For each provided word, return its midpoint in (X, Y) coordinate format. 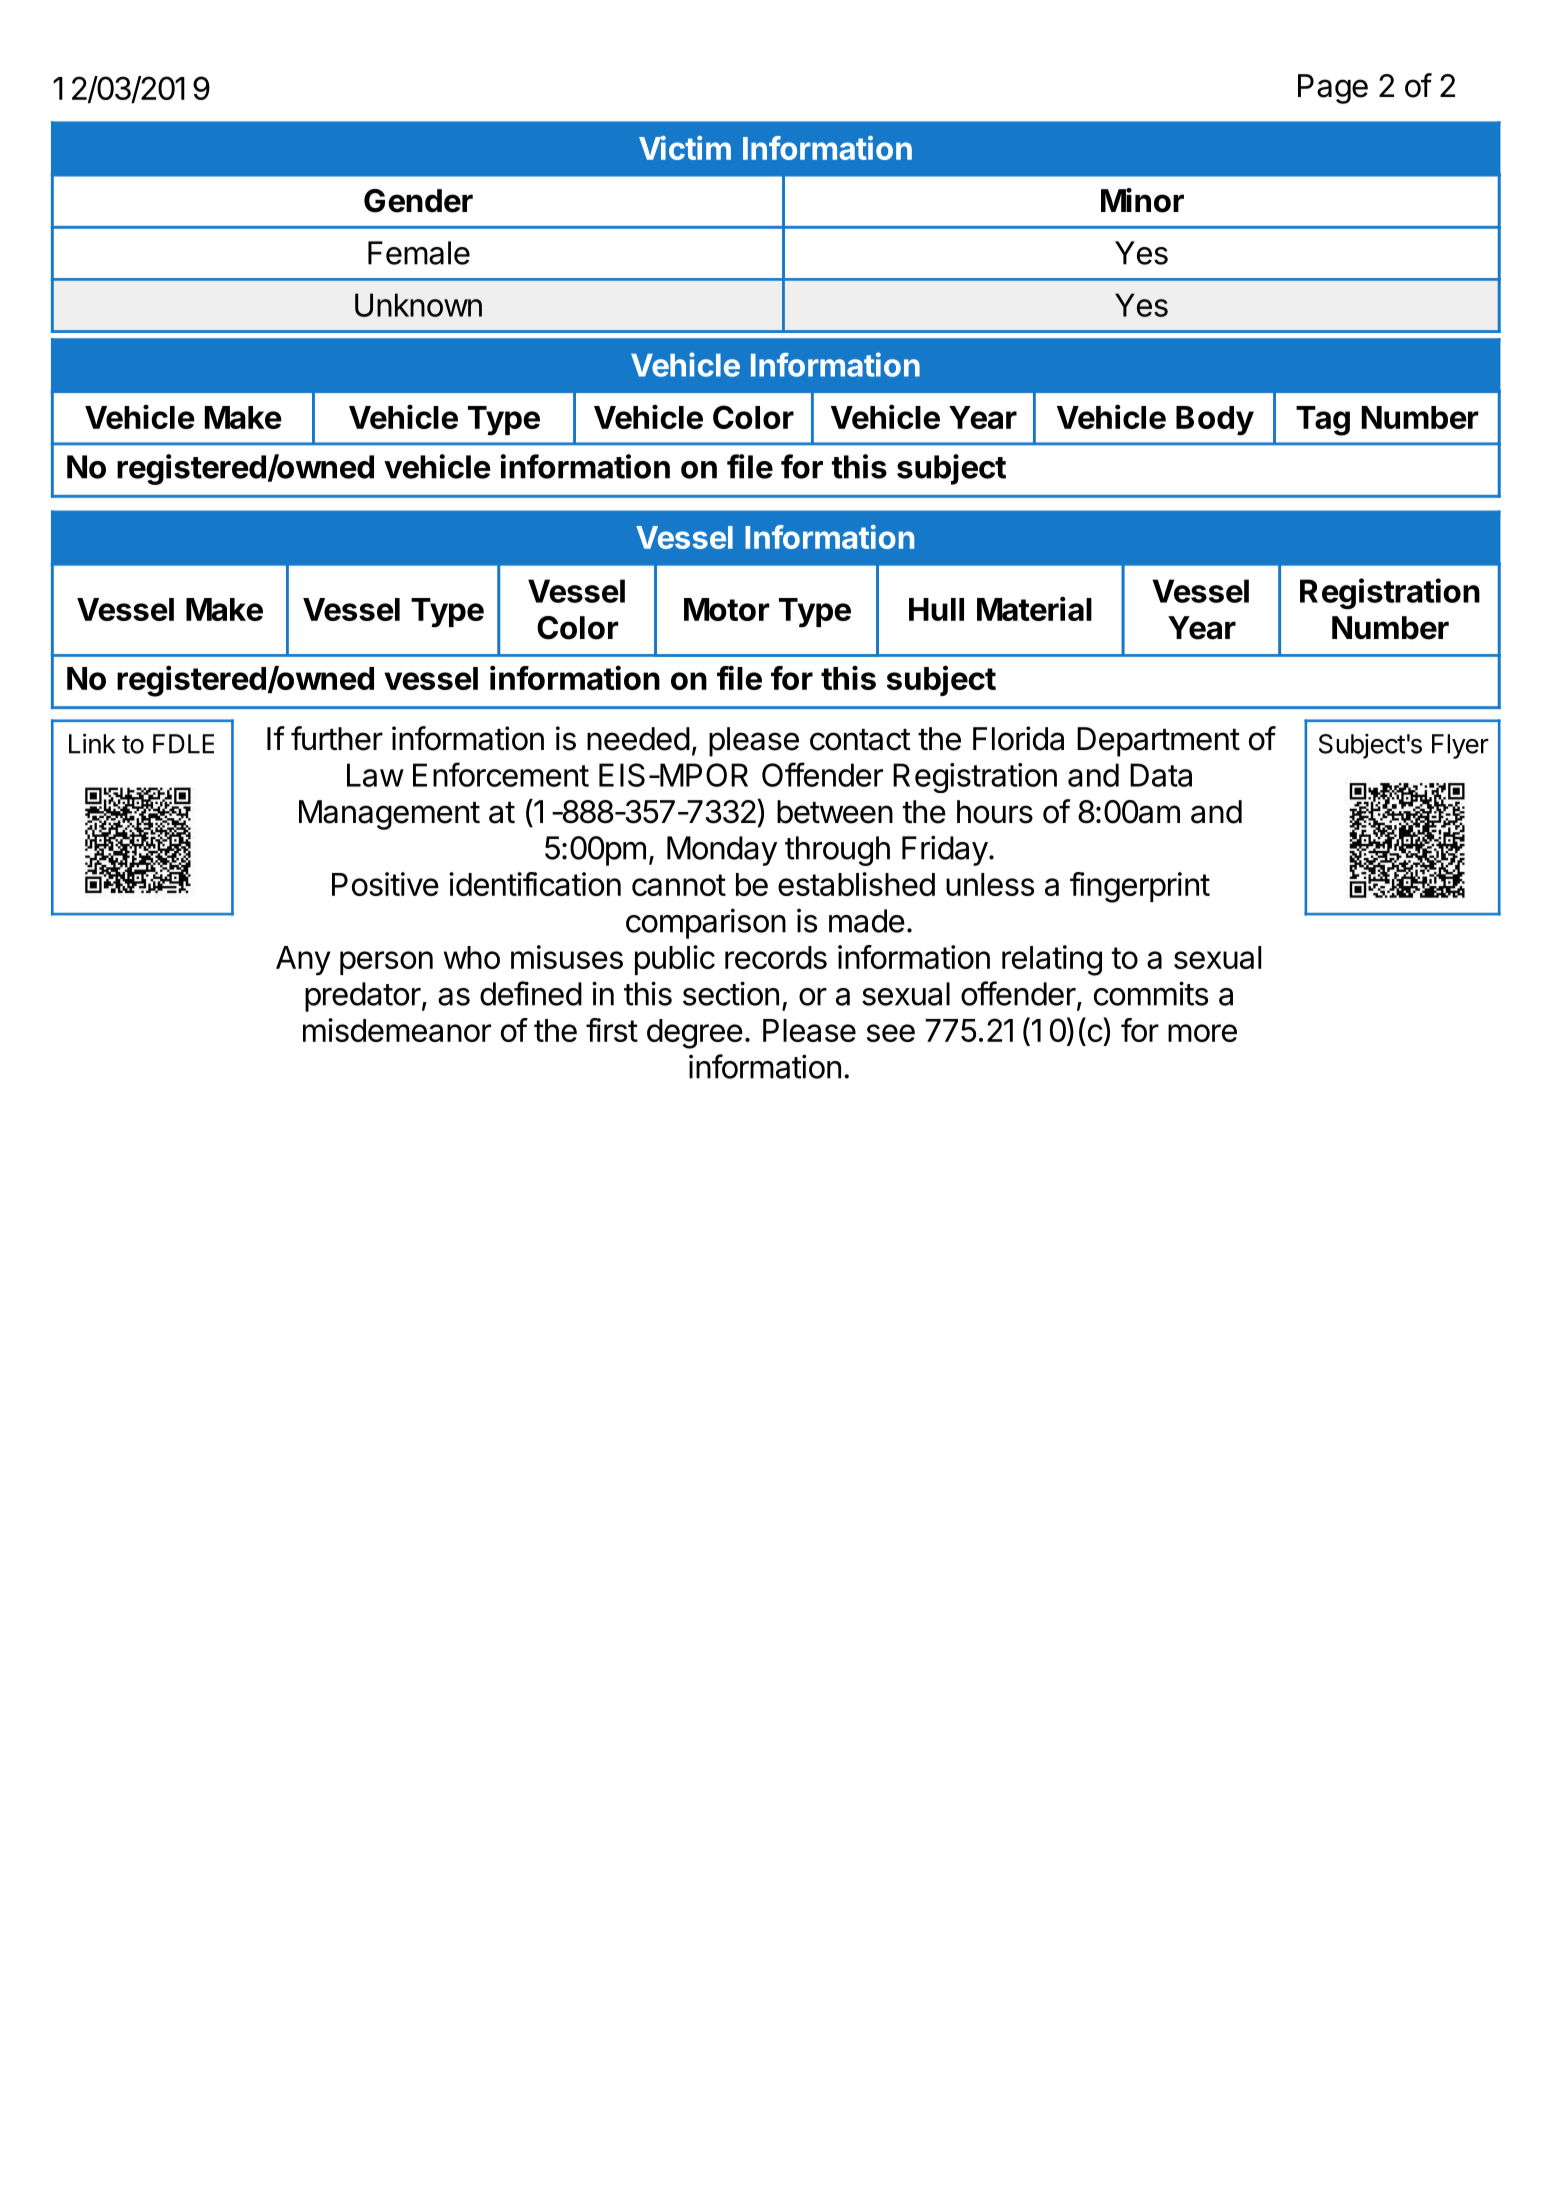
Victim (685, 148)
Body (1215, 421)
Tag (1323, 421)
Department (1158, 742)
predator (363, 997)
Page (1333, 89)
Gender (418, 201)
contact (860, 740)
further (337, 738)
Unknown (418, 305)
